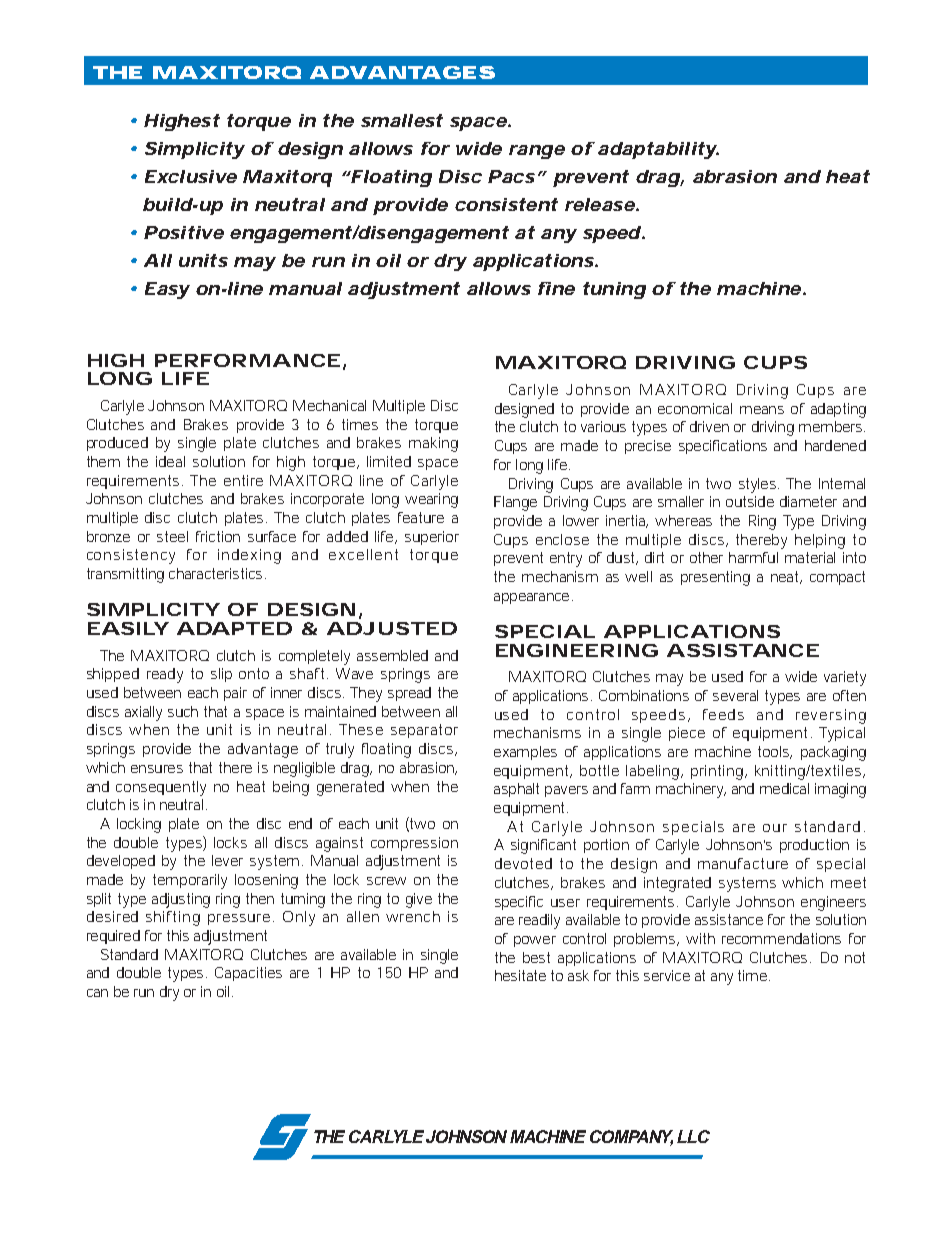 This screenshot has height=1233, width=952. Describe the element at coordinates (603, 426) in the screenshot. I see `various` at that location.
